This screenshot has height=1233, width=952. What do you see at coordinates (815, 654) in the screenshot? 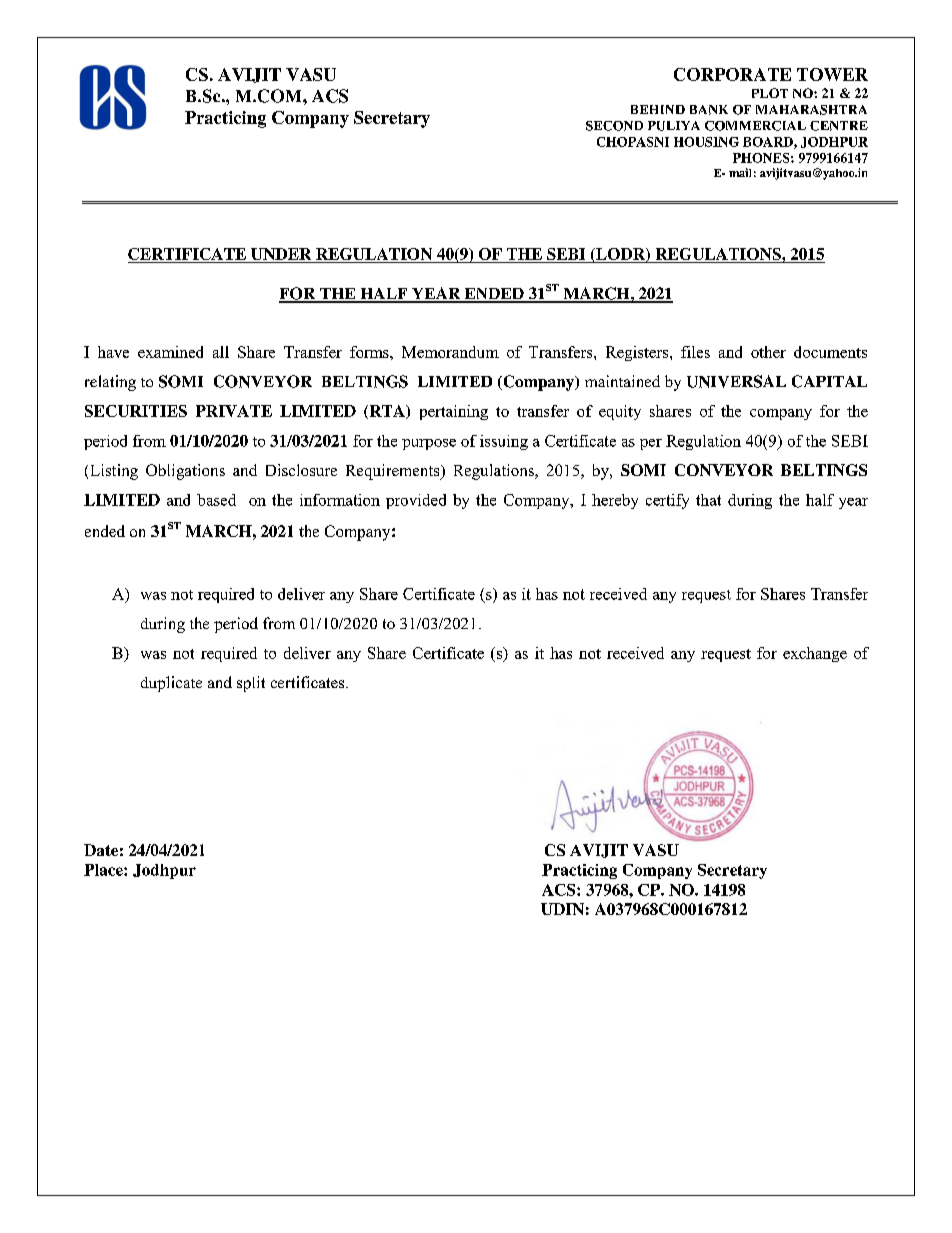
I see `exchange` at bounding box center [815, 654].
